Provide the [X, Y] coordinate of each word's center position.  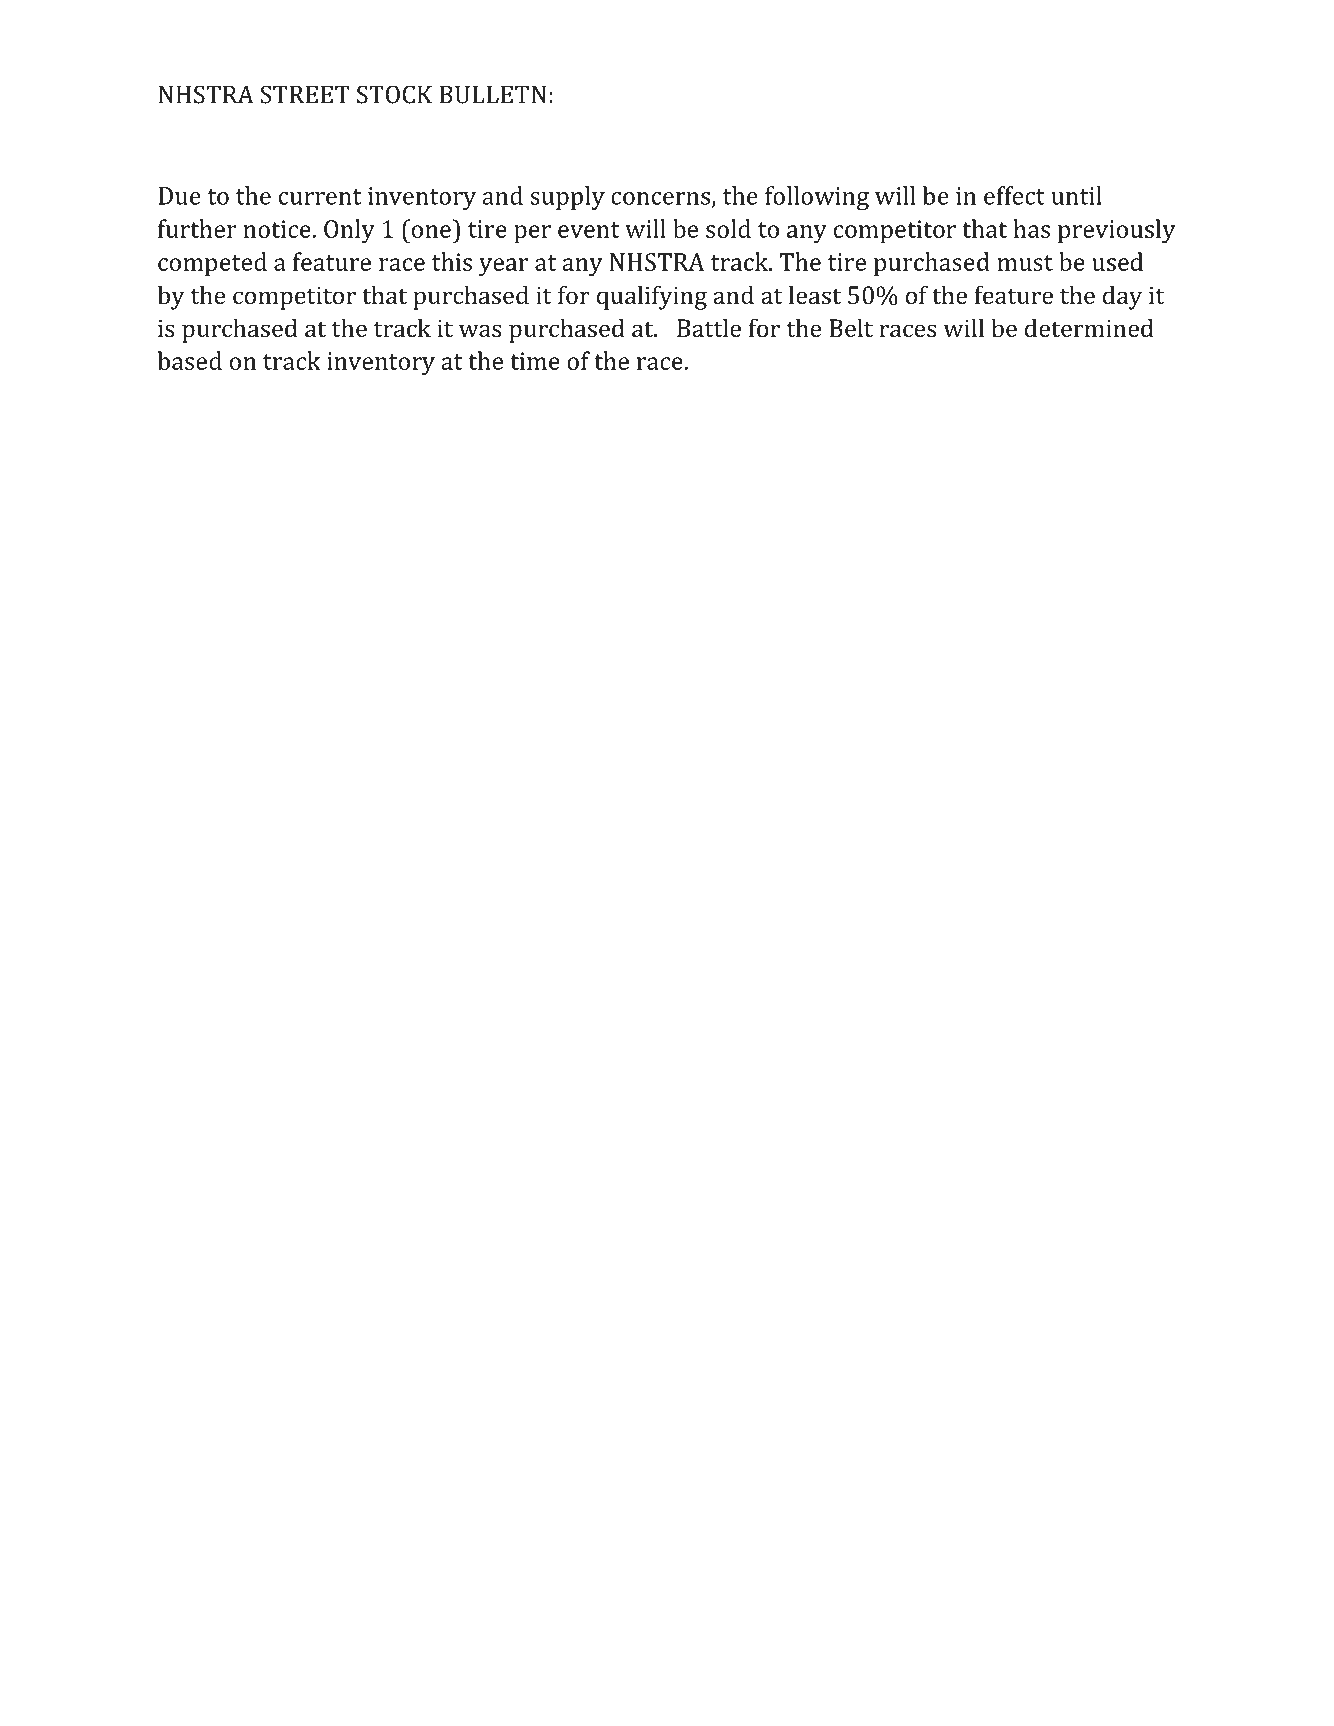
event [589, 230]
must [1025, 263]
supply [567, 198]
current [320, 197]
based [190, 360]
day [1122, 297]
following [817, 198]
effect [1014, 195]
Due [179, 196]
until [1076, 195]
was [480, 330]
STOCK [394, 94]
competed [212, 264]
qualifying [652, 297]
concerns [662, 199]
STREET [305, 94]
